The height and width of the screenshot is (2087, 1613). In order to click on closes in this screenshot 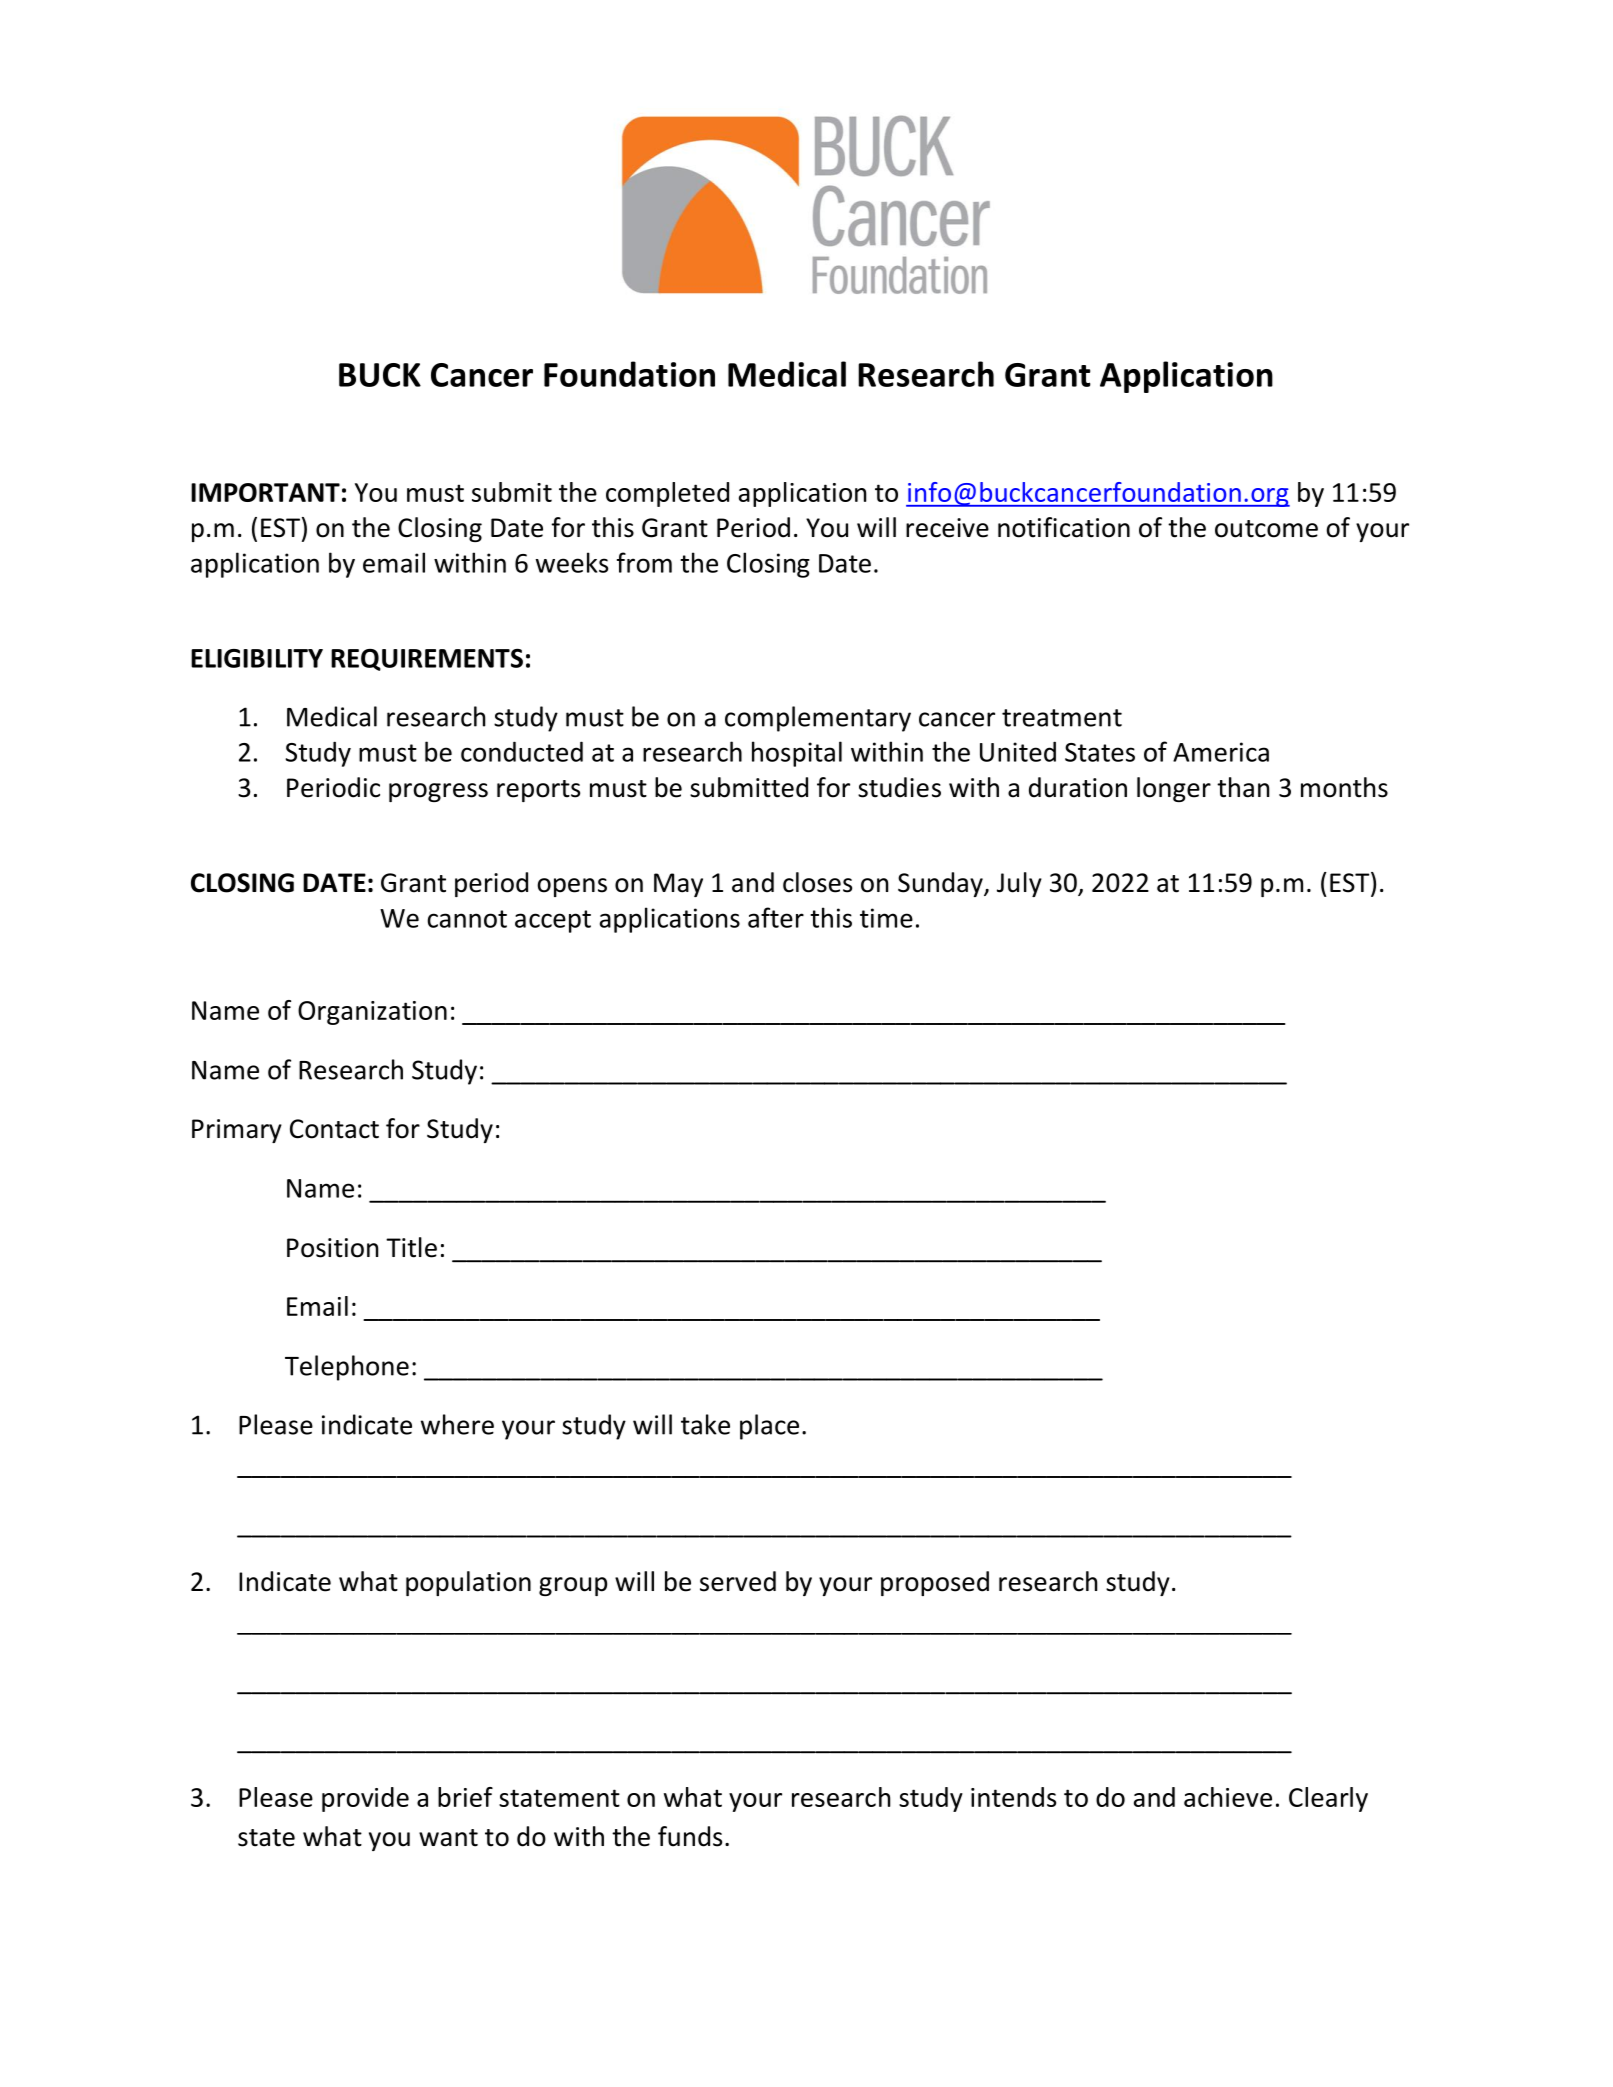, I will do `click(817, 882)`.
